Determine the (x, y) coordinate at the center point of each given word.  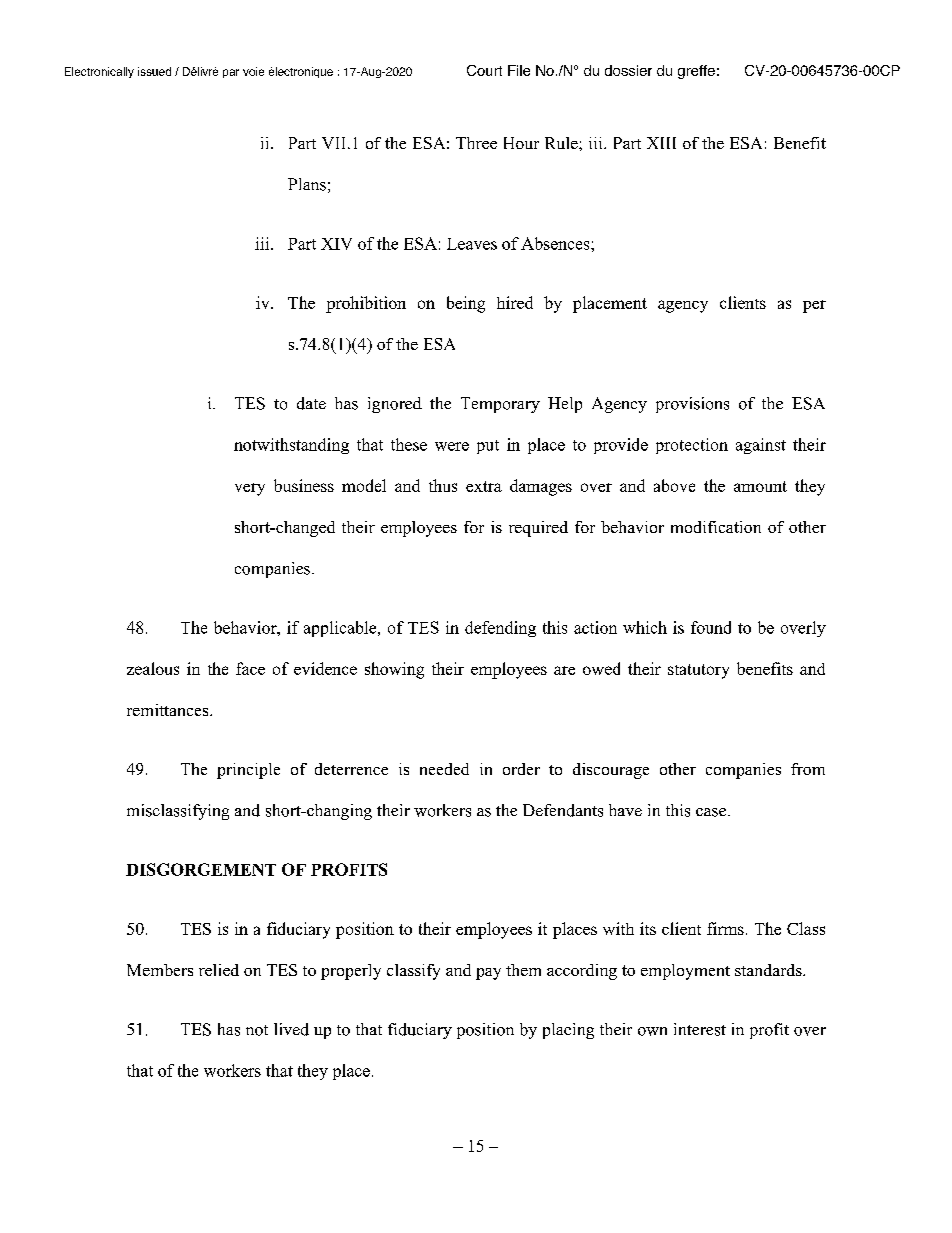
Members (160, 970)
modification (716, 527)
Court (484, 70)
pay (488, 974)
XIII (661, 143)
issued (154, 71)
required (538, 529)
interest (700, 1029)
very (250, 489)
